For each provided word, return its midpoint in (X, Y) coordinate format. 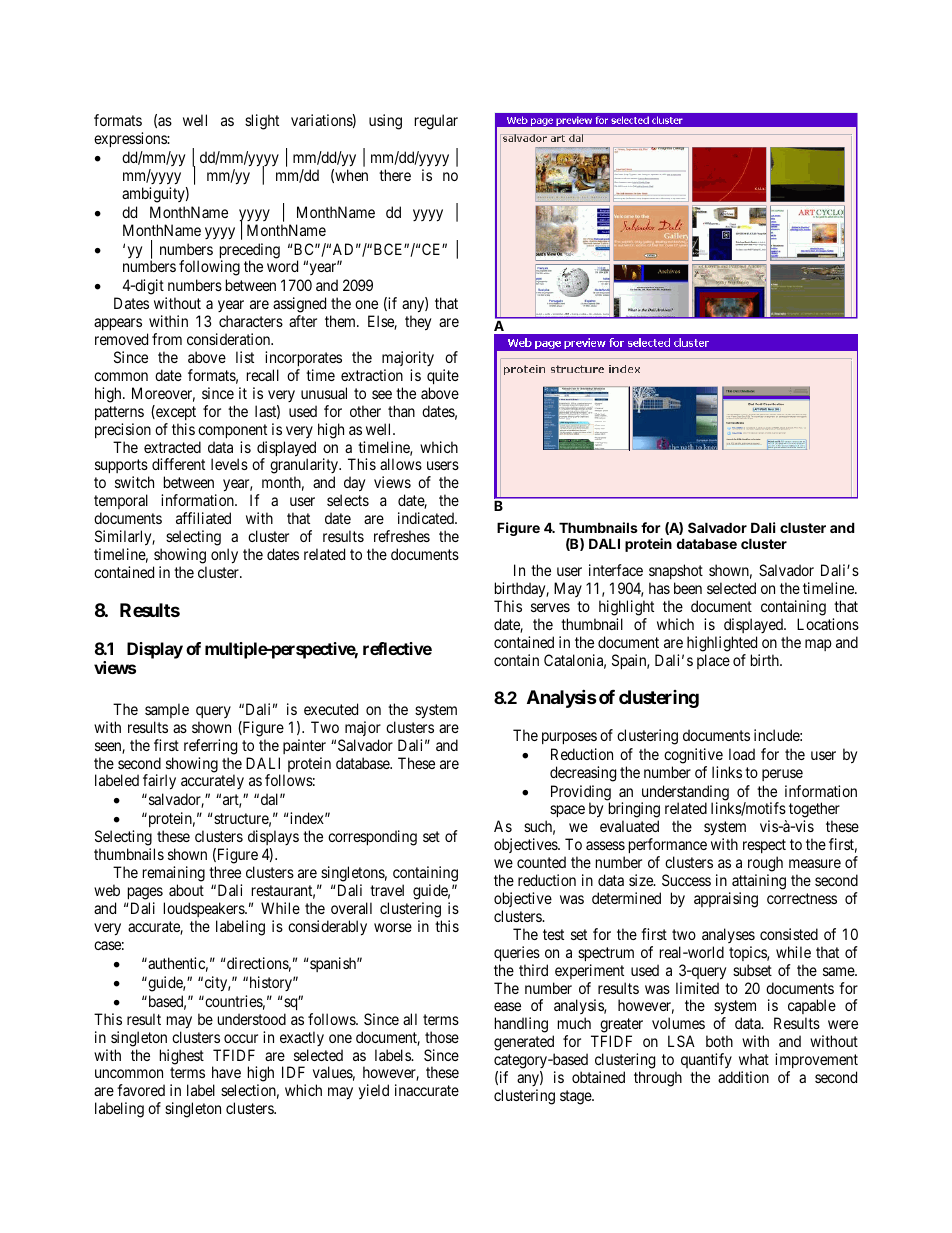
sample (167, 710)
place (713, 661)
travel (387, 890)
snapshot (676, 571)
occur (241, 1038)
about (186, 890)
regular (436, 122)
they (418, 323)
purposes (569, 738)
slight (262, 122)
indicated (427, 518)
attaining (759, 882)
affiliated (203, 518)
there (395, 175)
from (167, 339)
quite (443, 376)
